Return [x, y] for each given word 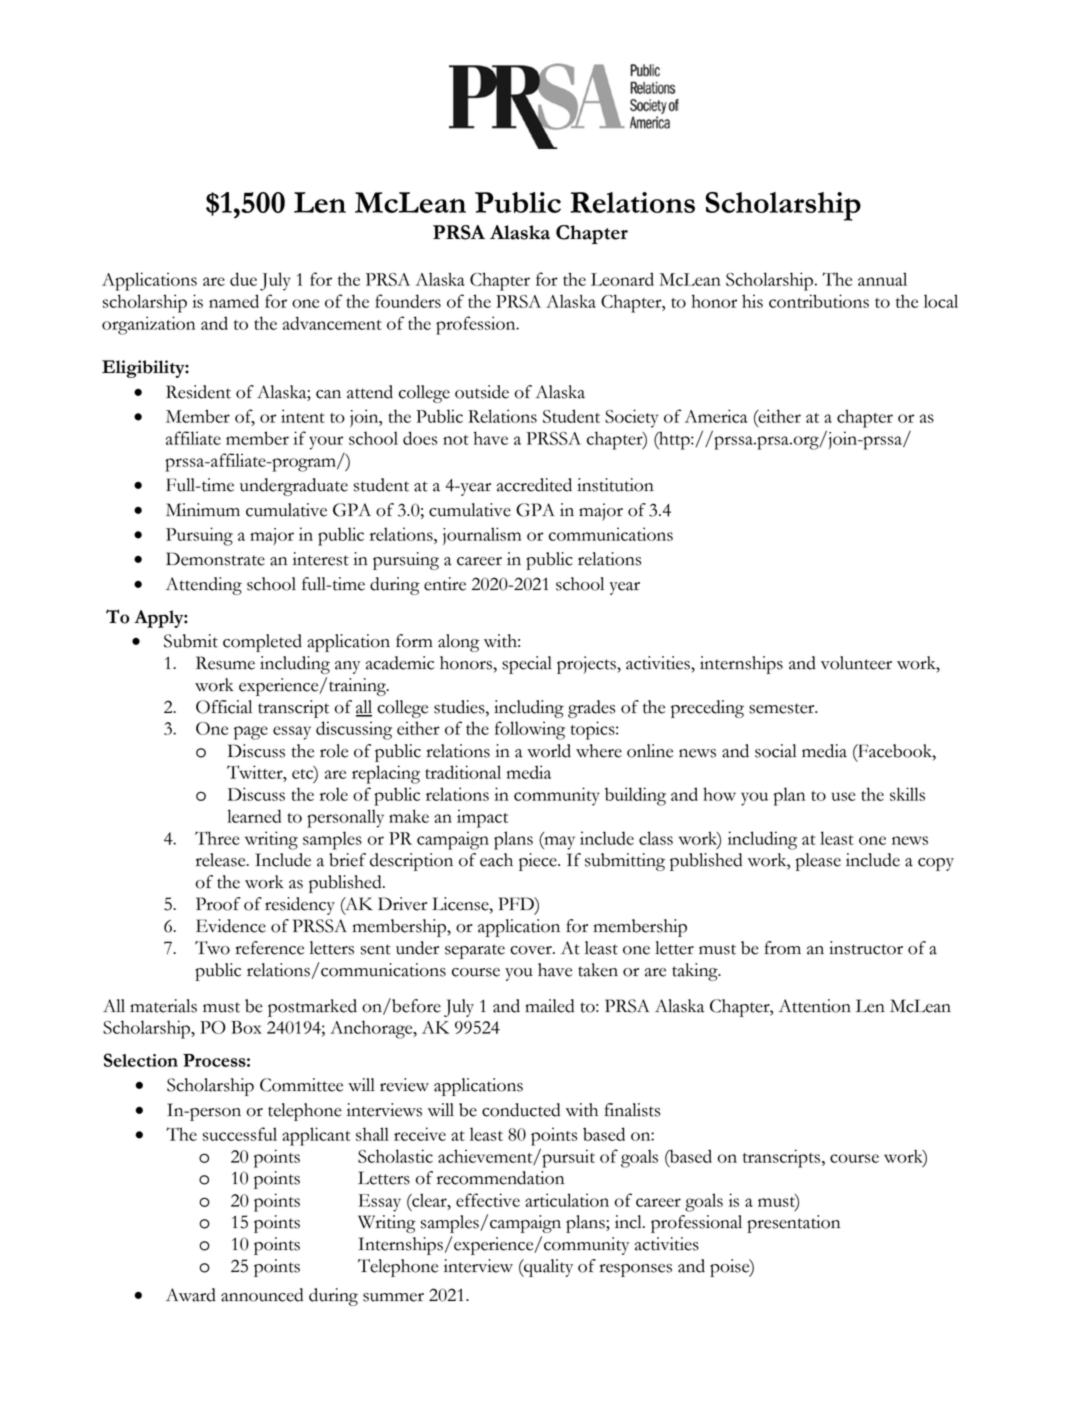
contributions [819, 301]
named [234, 301]
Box [246, 1027]
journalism [482, 536]
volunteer [856, 663]
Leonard [622, 279]
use [843, 796]
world [549, 751]
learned [254, 816]
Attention [815, 1006]
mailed [549, 1006]
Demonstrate [215, 559]
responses [635, 1270]
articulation [567, 1200]
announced [262, 1295]
